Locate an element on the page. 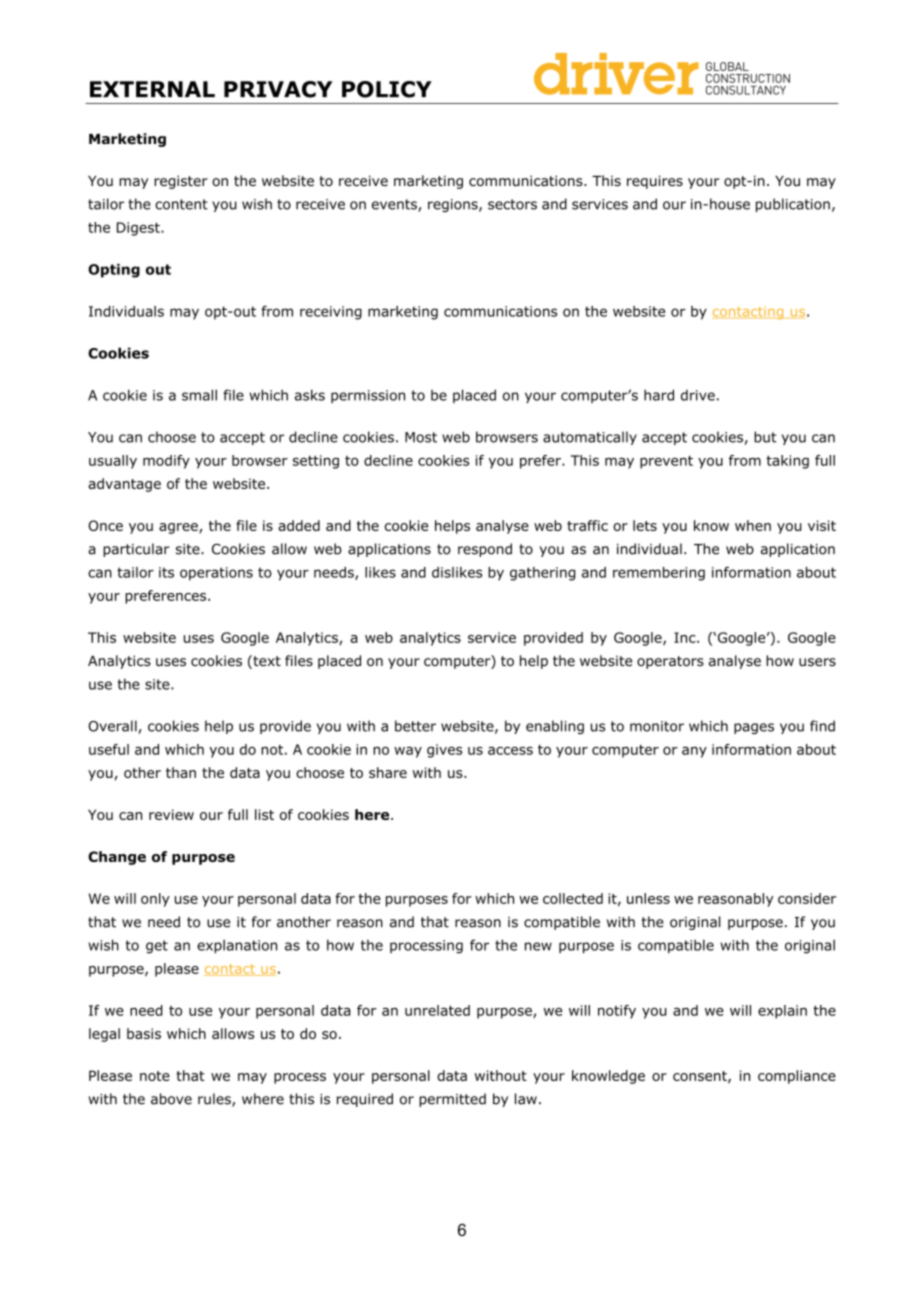 The height and width of the document is (1308, 924). requires is located at coordinates (655, 182).
